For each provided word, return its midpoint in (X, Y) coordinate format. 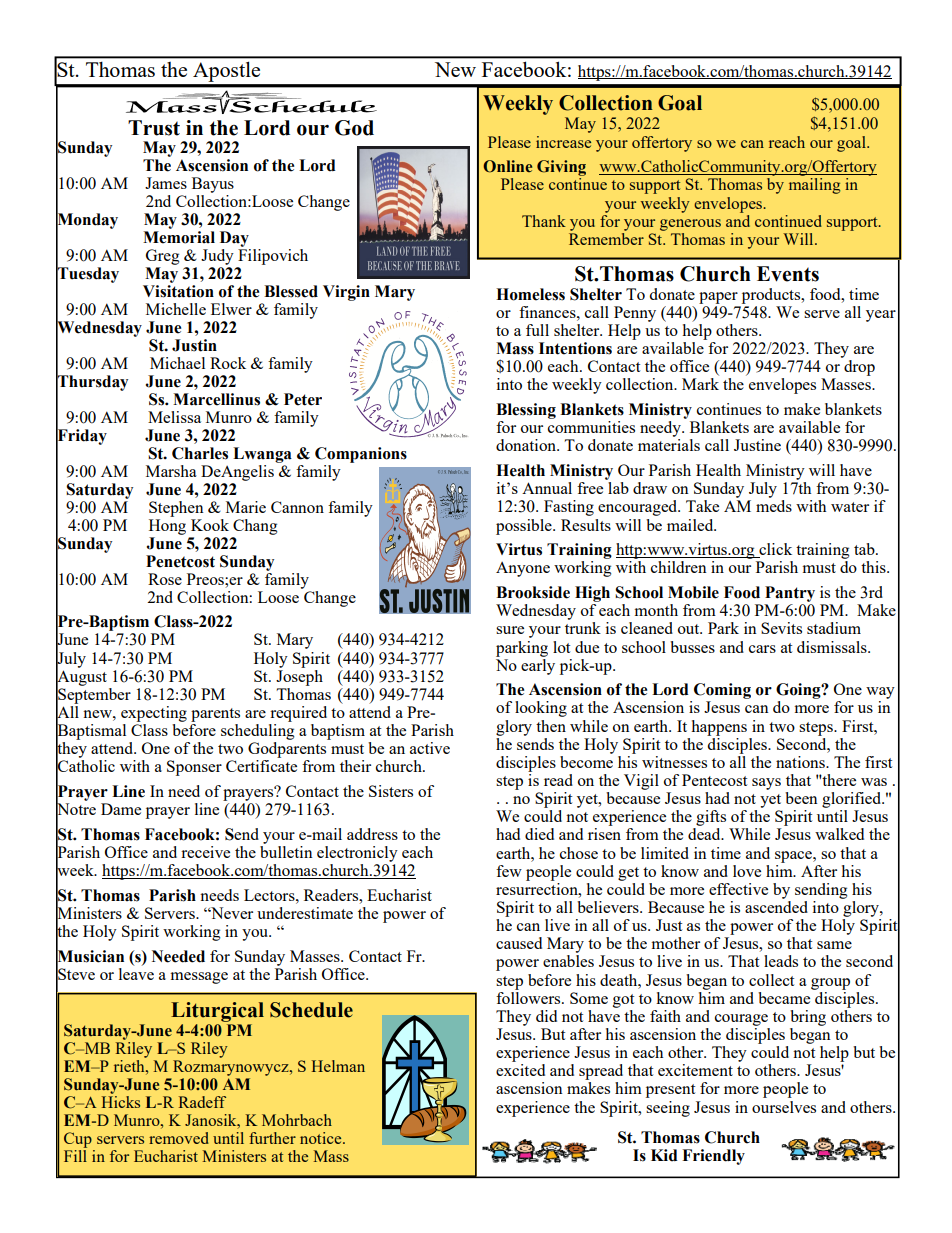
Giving (561, 168)
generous (690, 225)
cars (762, 649)
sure (510, 630)
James (166, 183)
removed (179, 1138)
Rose (165, 579)
